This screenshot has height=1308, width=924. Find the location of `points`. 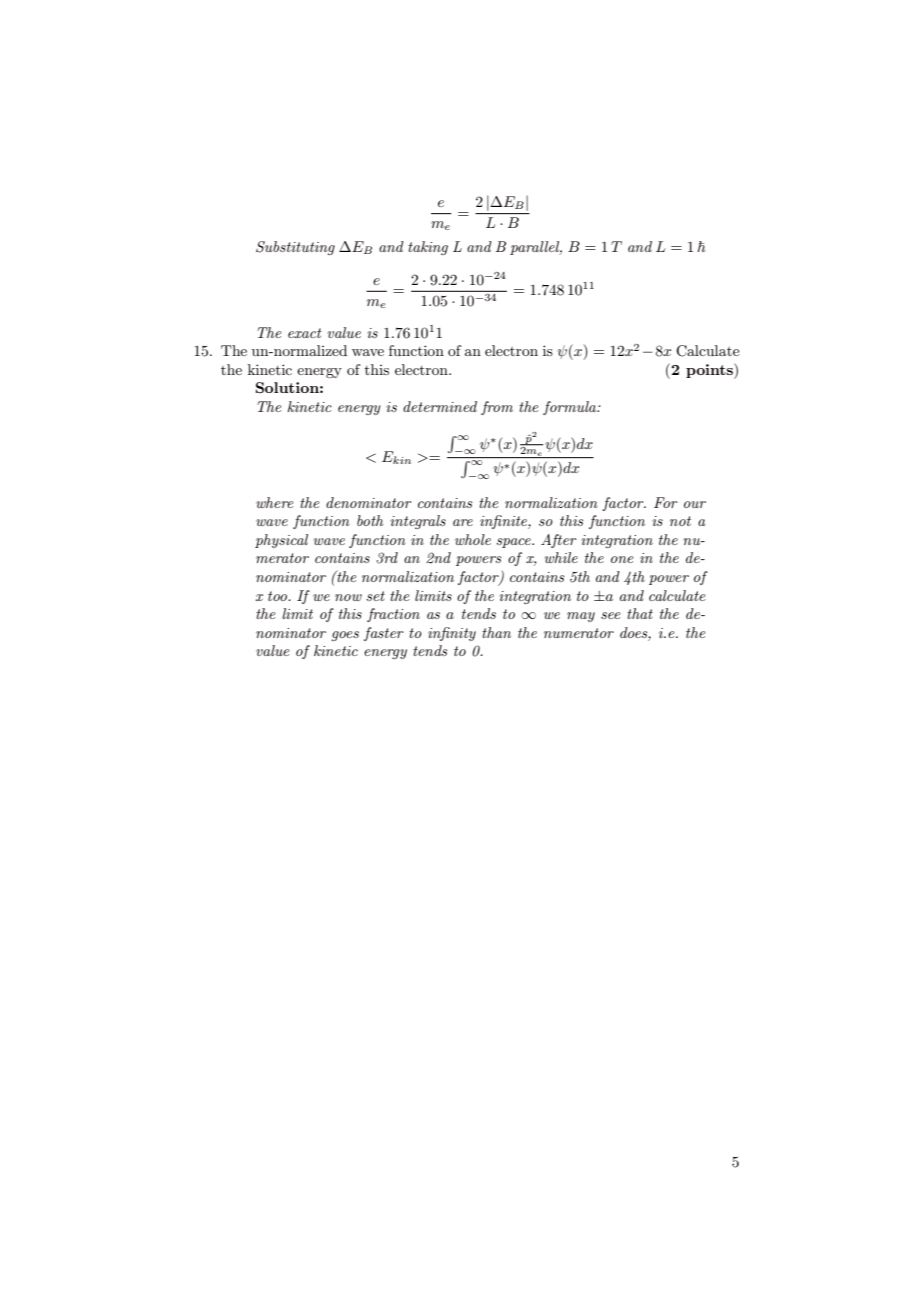

points is located at coordinates (710, 371).
